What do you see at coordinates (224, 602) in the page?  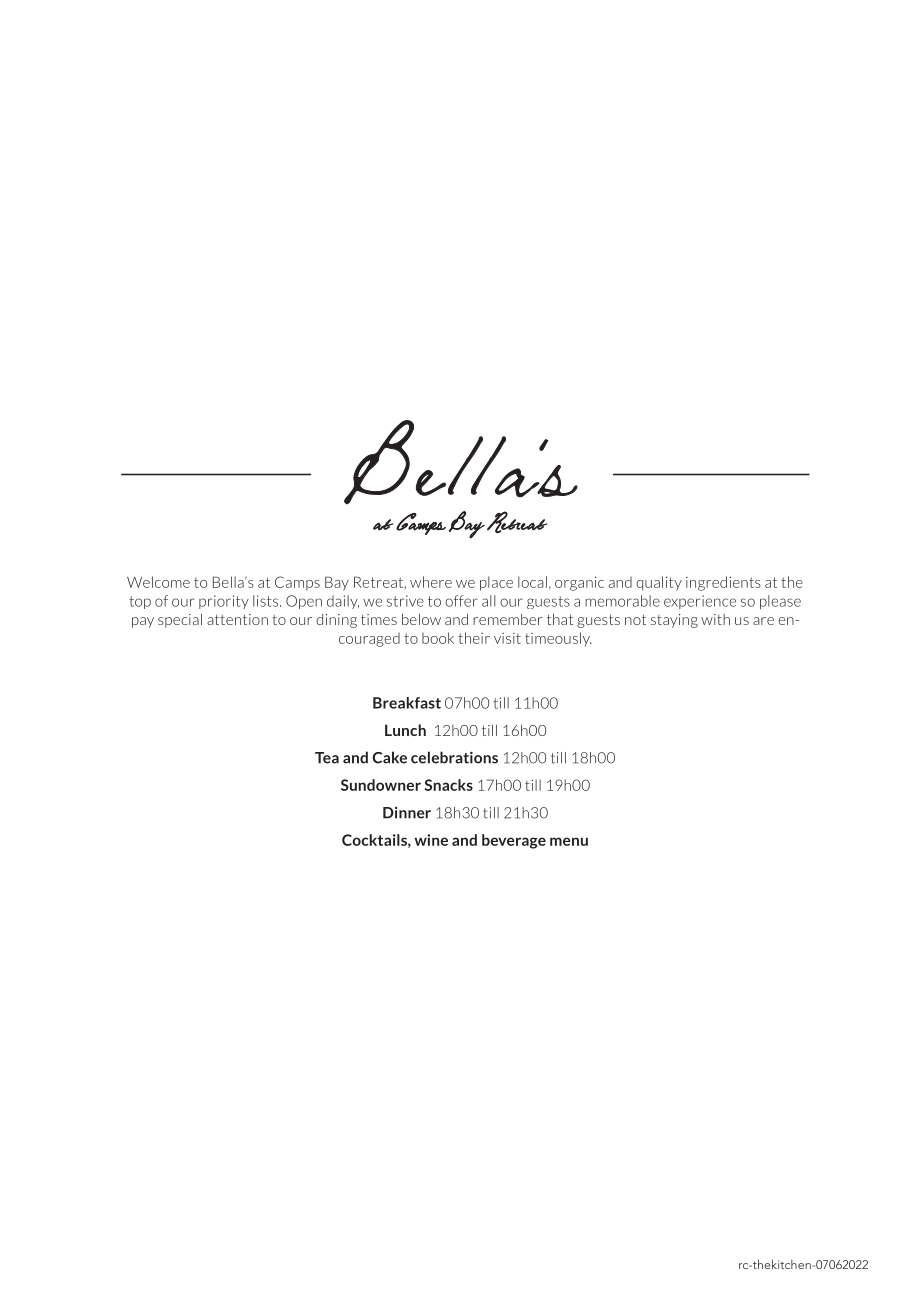 I see `priority` at bounding box center [224, 602].
